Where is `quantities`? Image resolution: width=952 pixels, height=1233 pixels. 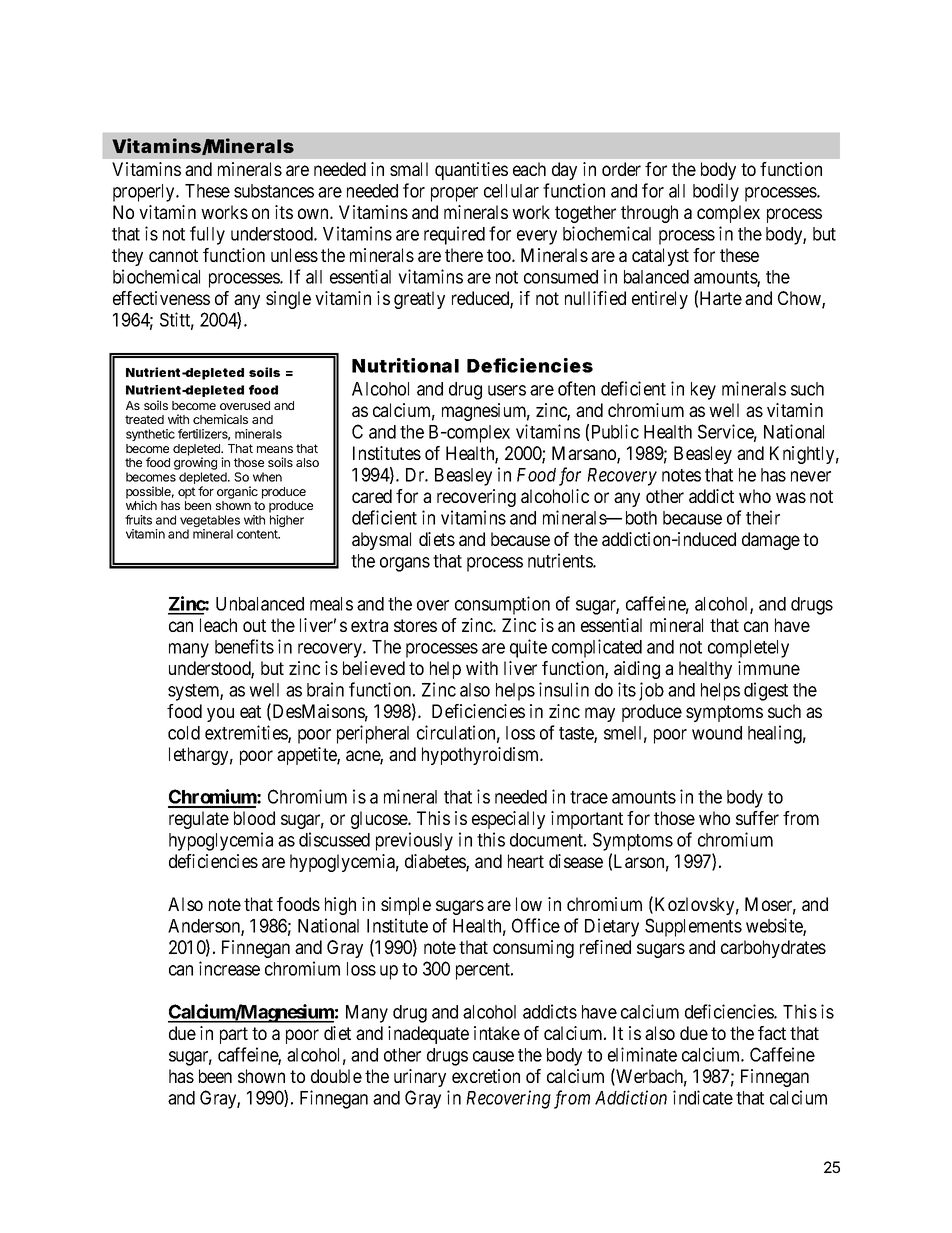 quantities is located at coordinates (471, 171).
